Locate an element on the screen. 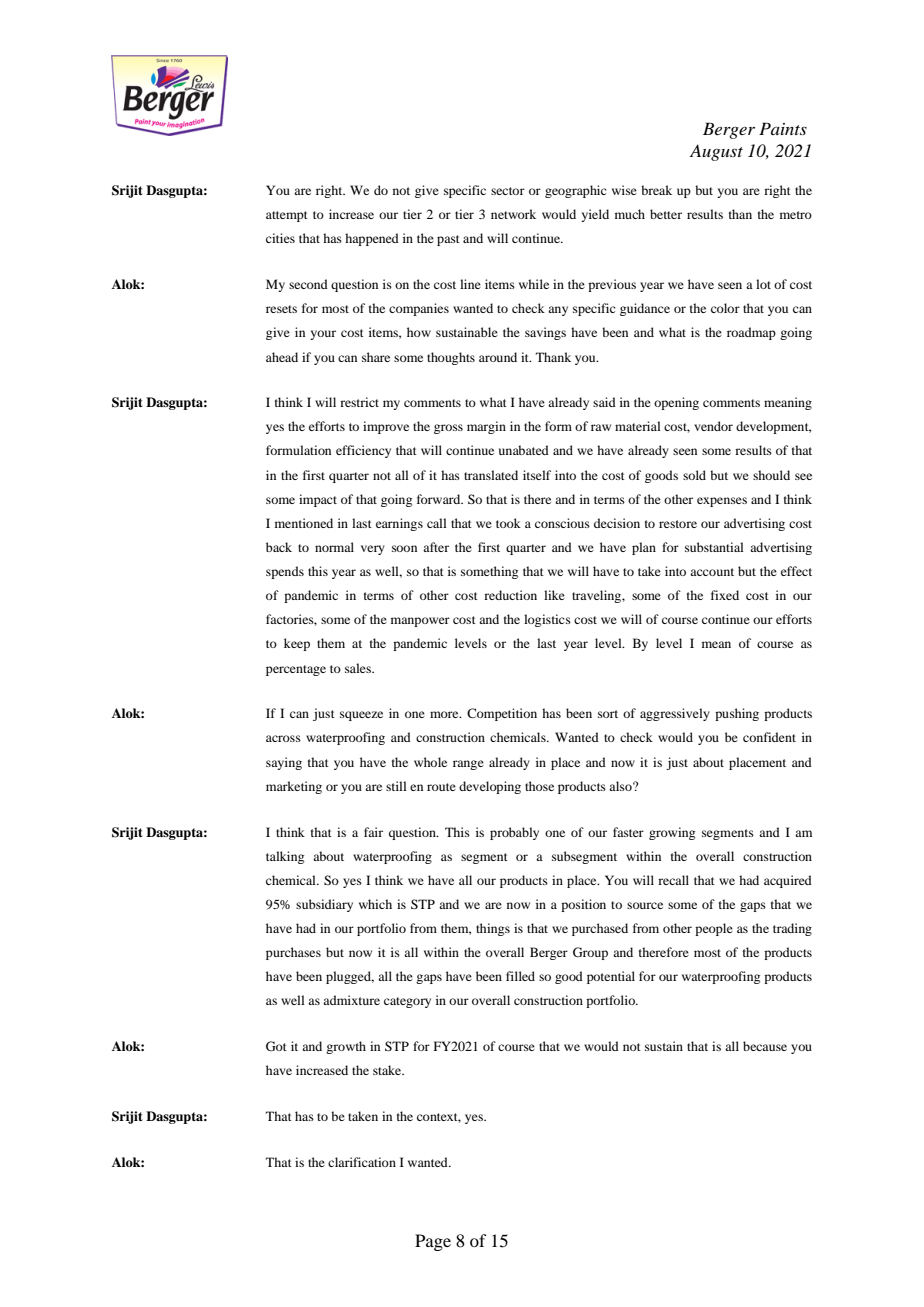 The width and height of the screenshot is (924, 1307). probably is located at coordinates (514, 833).
